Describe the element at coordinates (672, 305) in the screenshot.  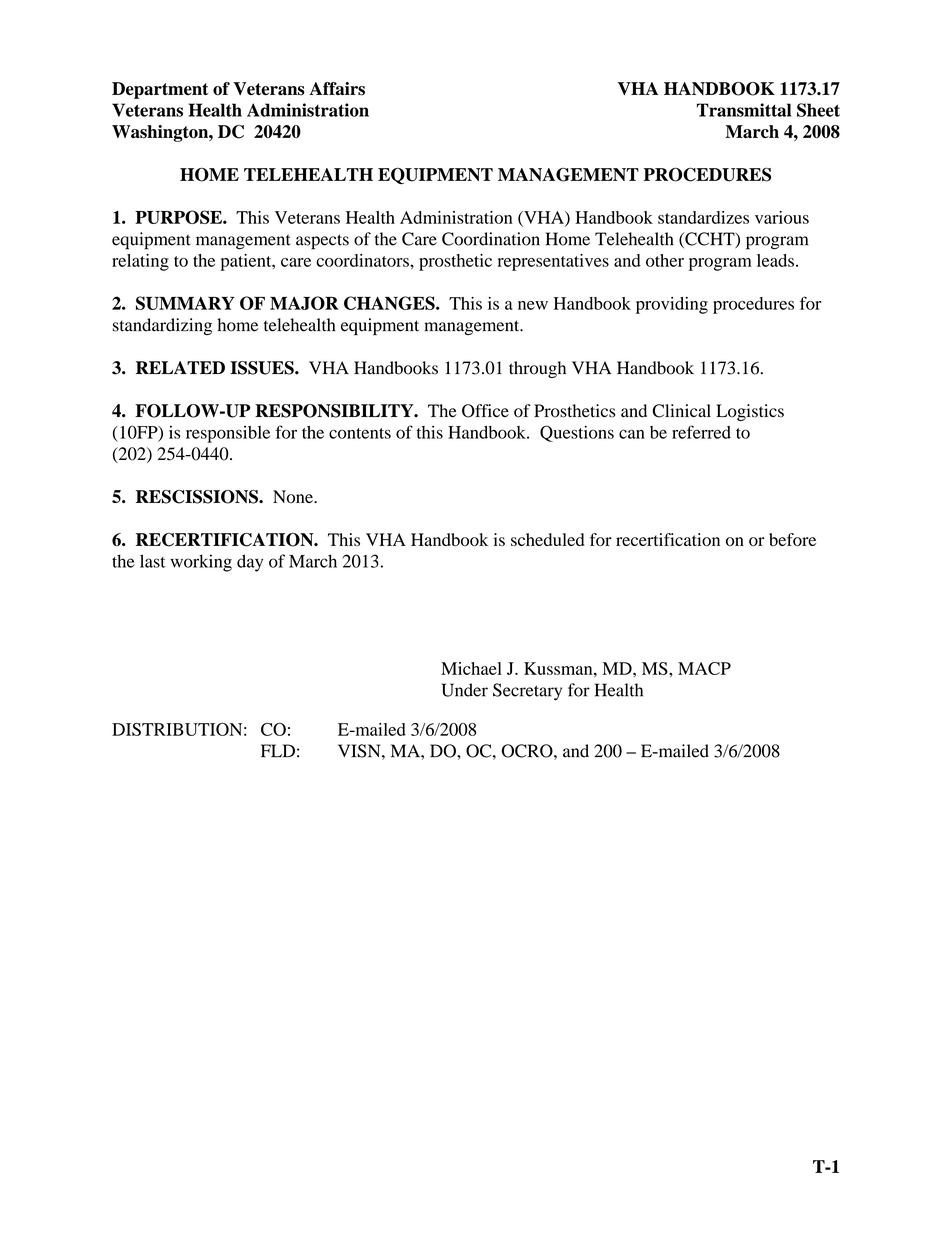
I see `providing` at that location.
